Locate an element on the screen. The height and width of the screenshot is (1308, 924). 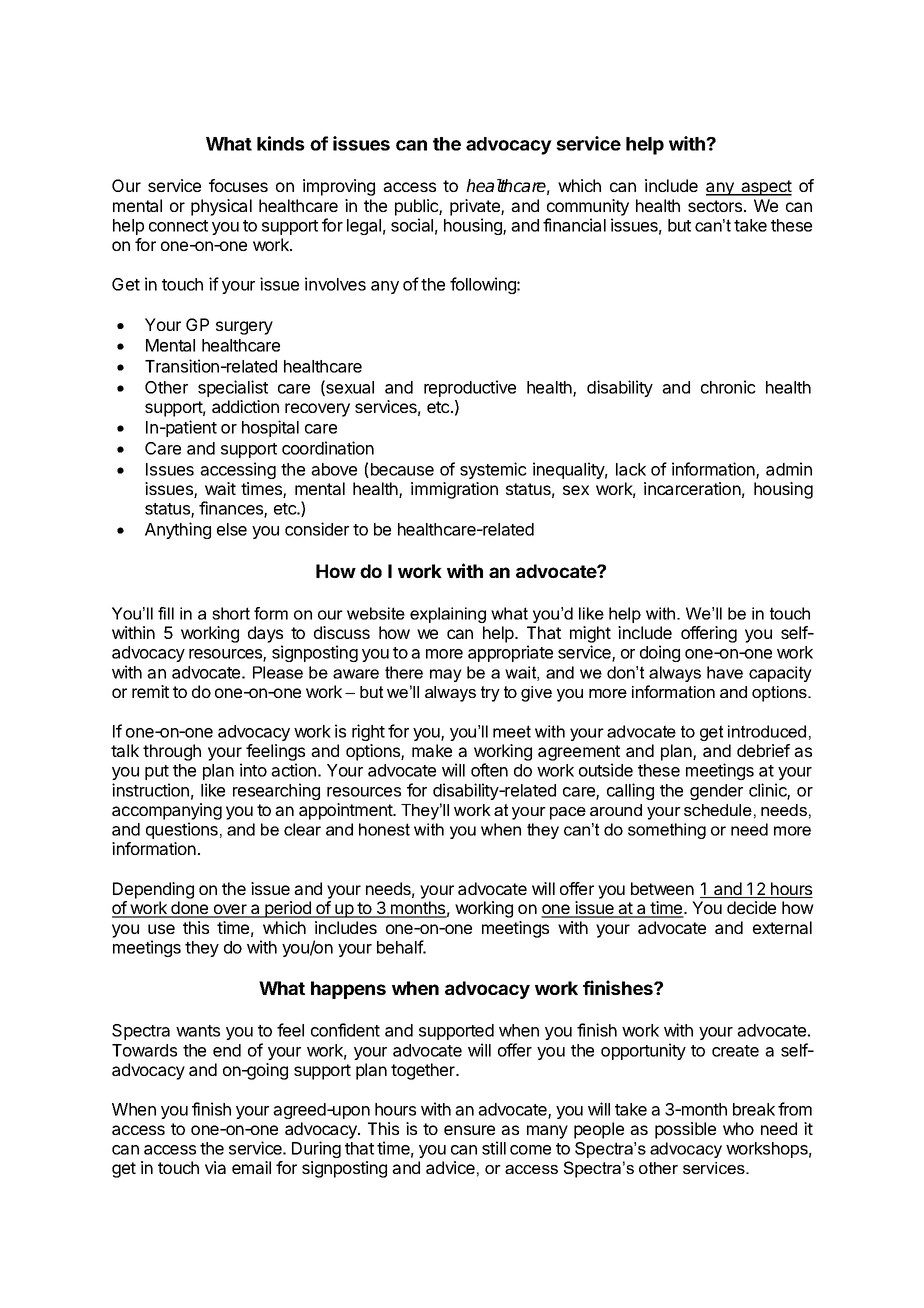
via is located at coordinates (215, 1167).
